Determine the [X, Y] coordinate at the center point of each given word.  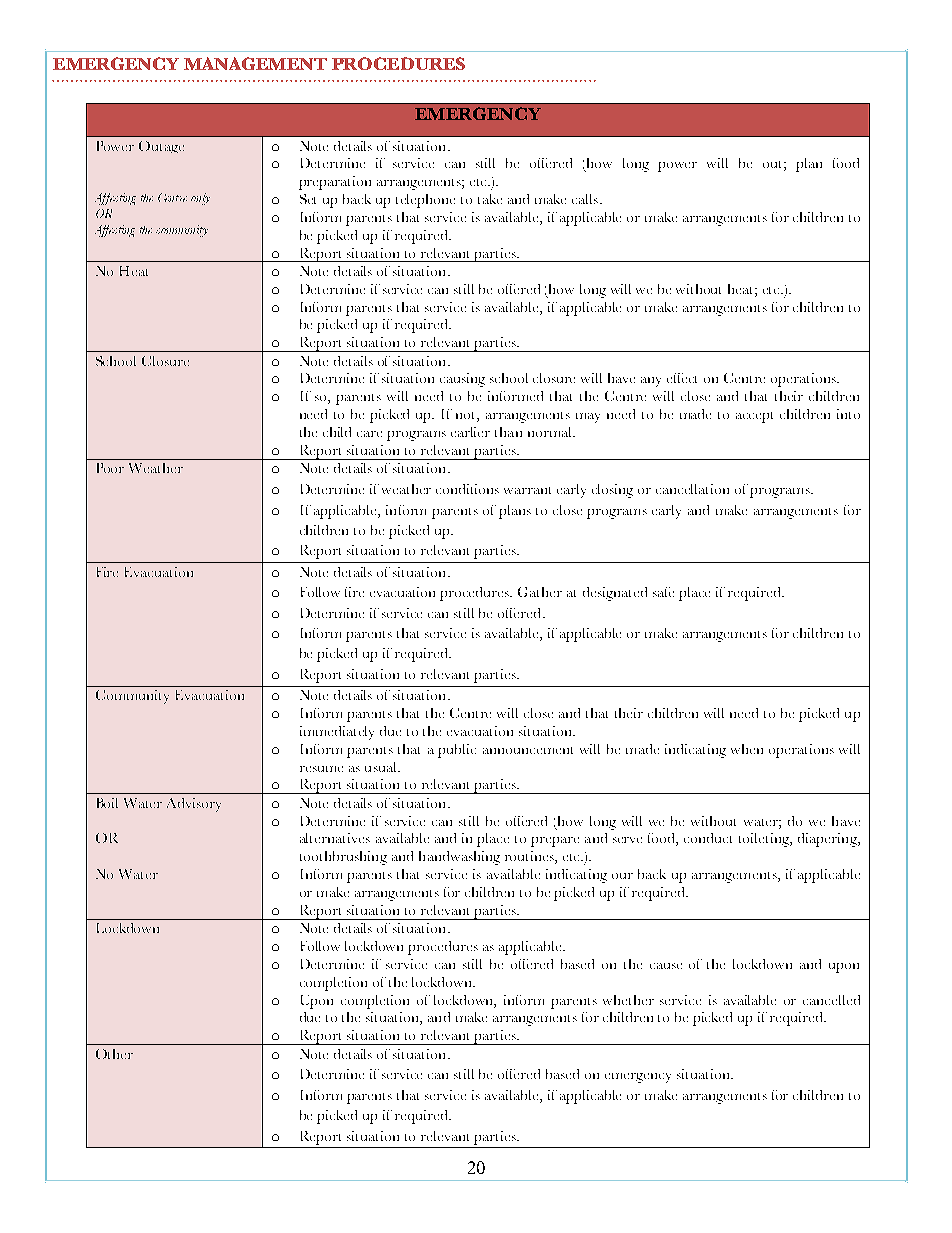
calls [585, 199]
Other [114, 1054]
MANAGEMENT [255, 63]
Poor [110, 468]
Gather [540, 592]
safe [663, 592]
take [490, 199]
